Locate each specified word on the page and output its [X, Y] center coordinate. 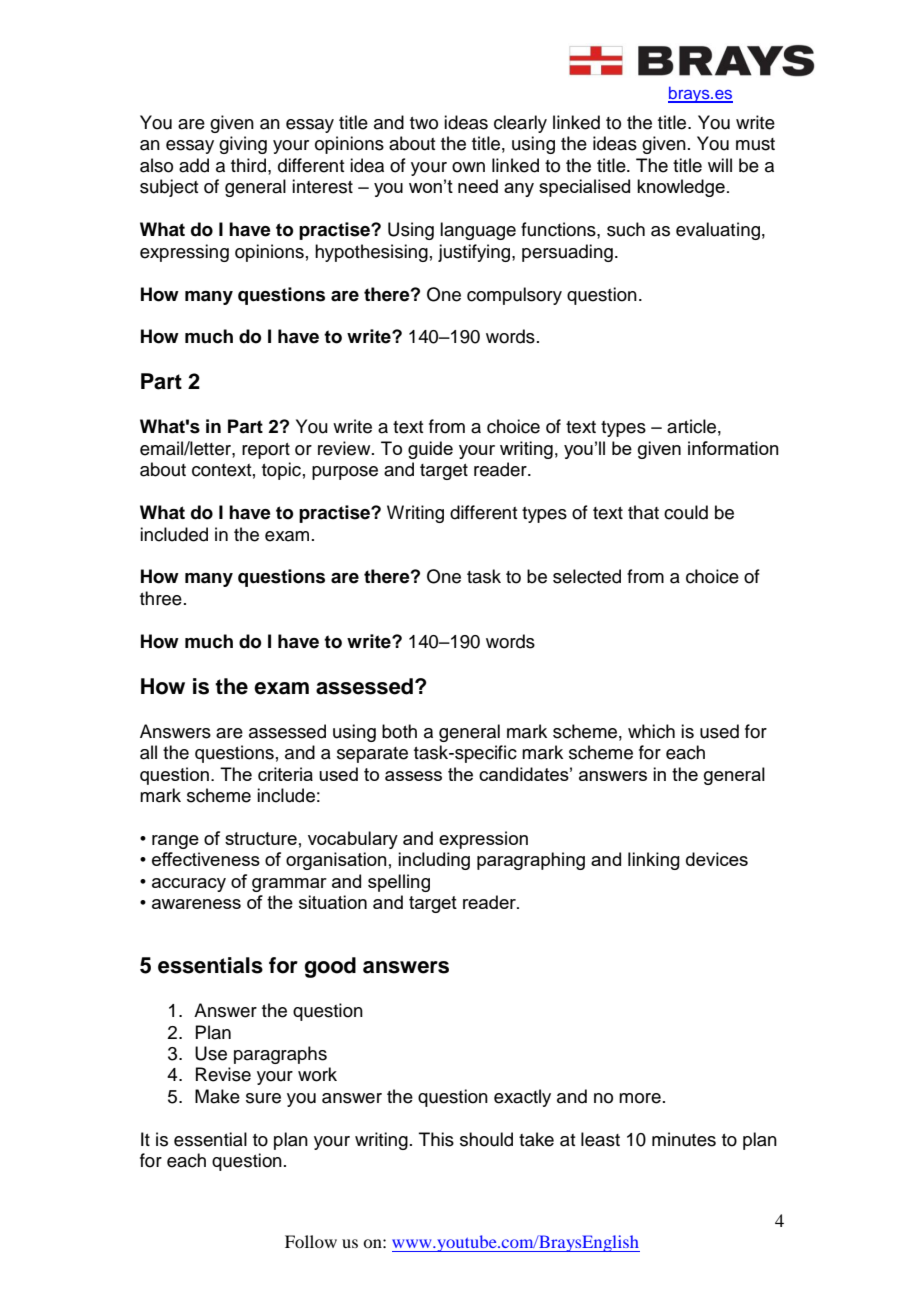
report [266, 451]
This [436, 1139]
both [399, 731]
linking [654, 861]
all [148, 752]
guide [430, 450]
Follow [311, 1241]
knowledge [681, 188]
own [468, 167]
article [691, 426]
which [651, 731]
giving [243, 145]
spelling [399, 883]
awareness [196, 904]
